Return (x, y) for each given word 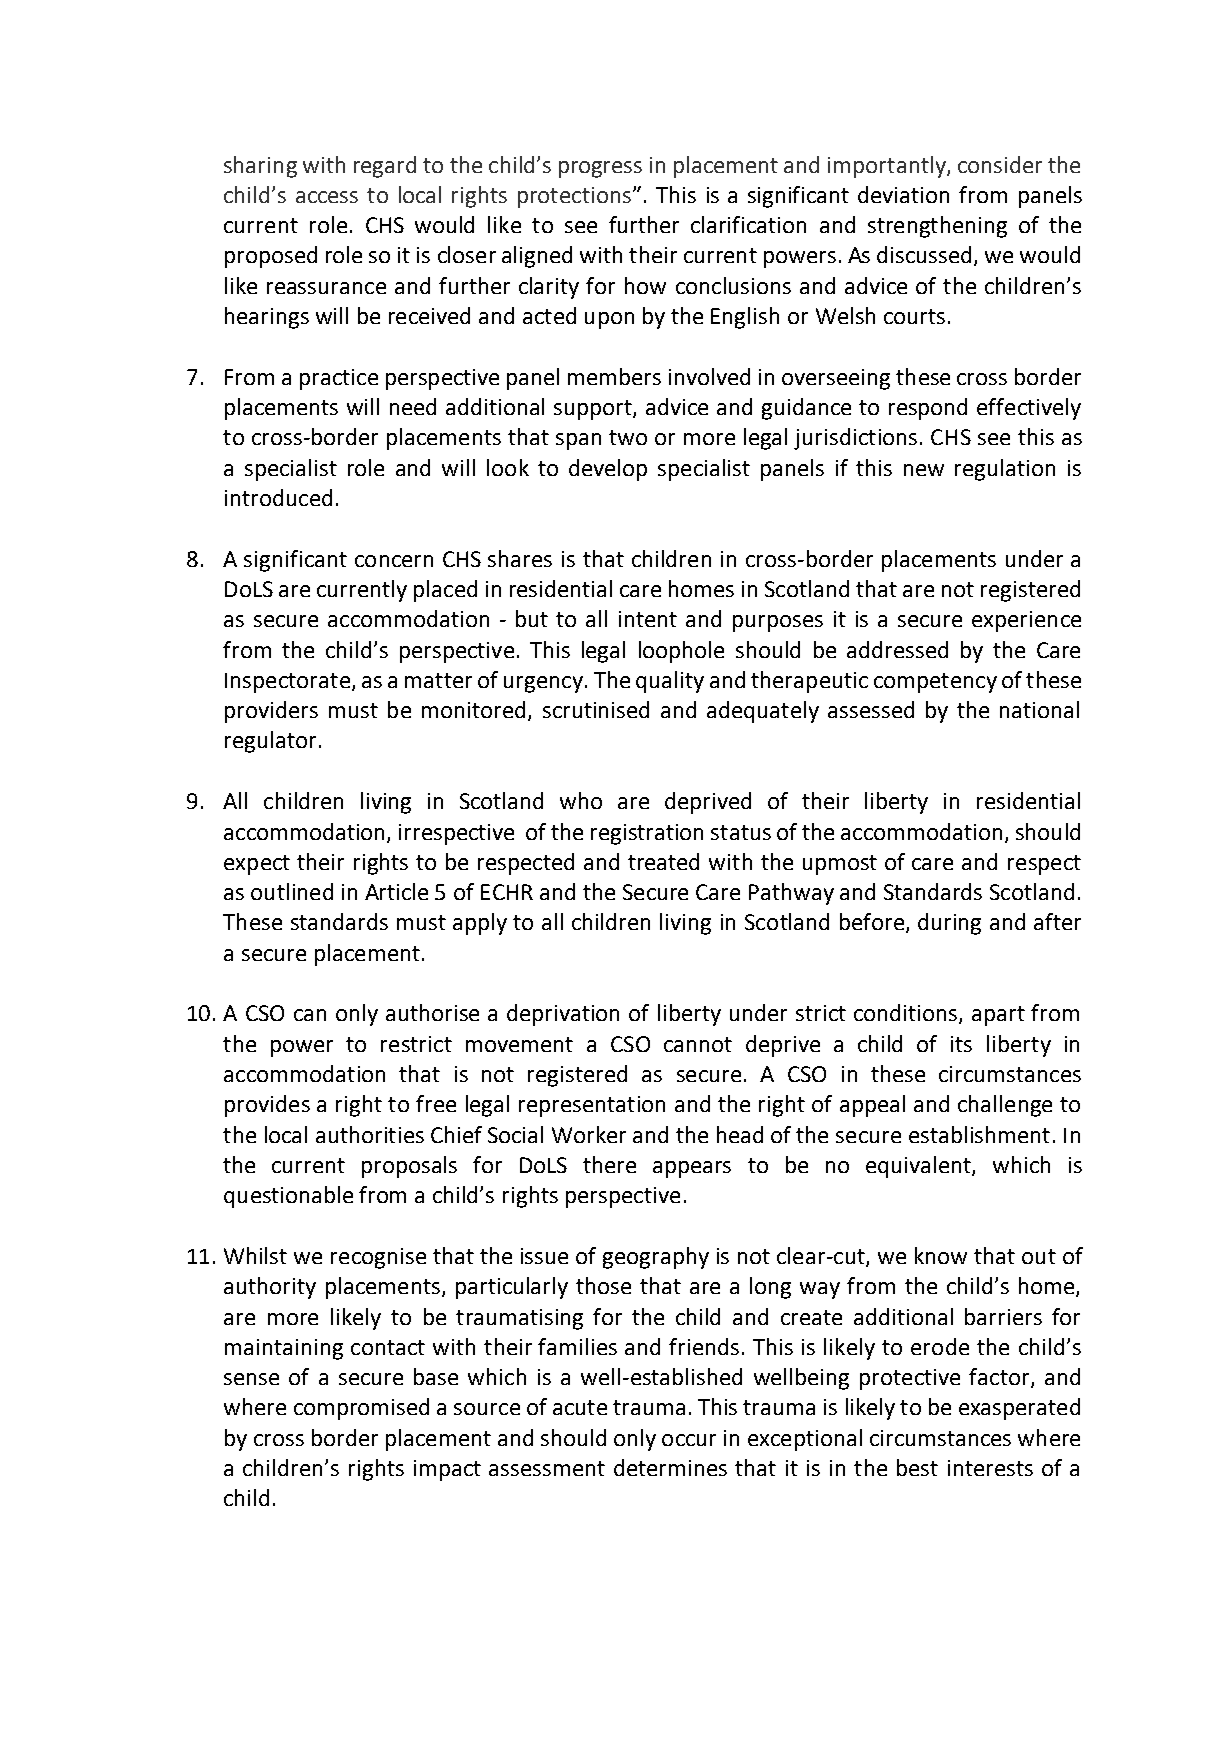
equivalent (919, 1167)
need (413, 406)
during (949, 924)
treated (663, 861)
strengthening (937, 227)
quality (670, 682)
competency (935, 683)
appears (692, 1169)
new (924, 470)
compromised (361, 1409)
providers (271, 712)
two (628, 437)
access (327, 197)
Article (396, 891)
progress (600, 169)
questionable (288, 1197)
